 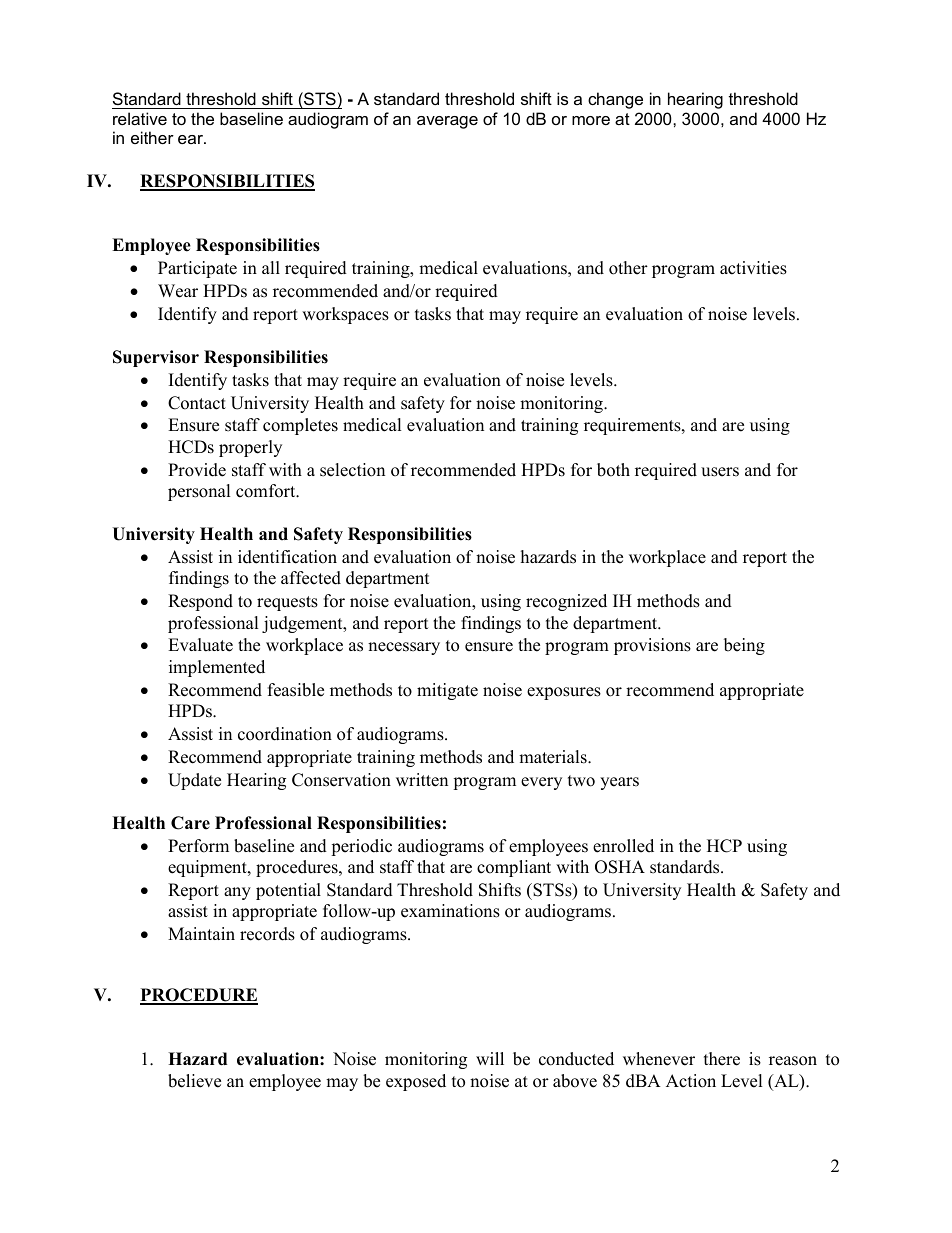 I want to click on believe, so click(x=194, y=1081).
